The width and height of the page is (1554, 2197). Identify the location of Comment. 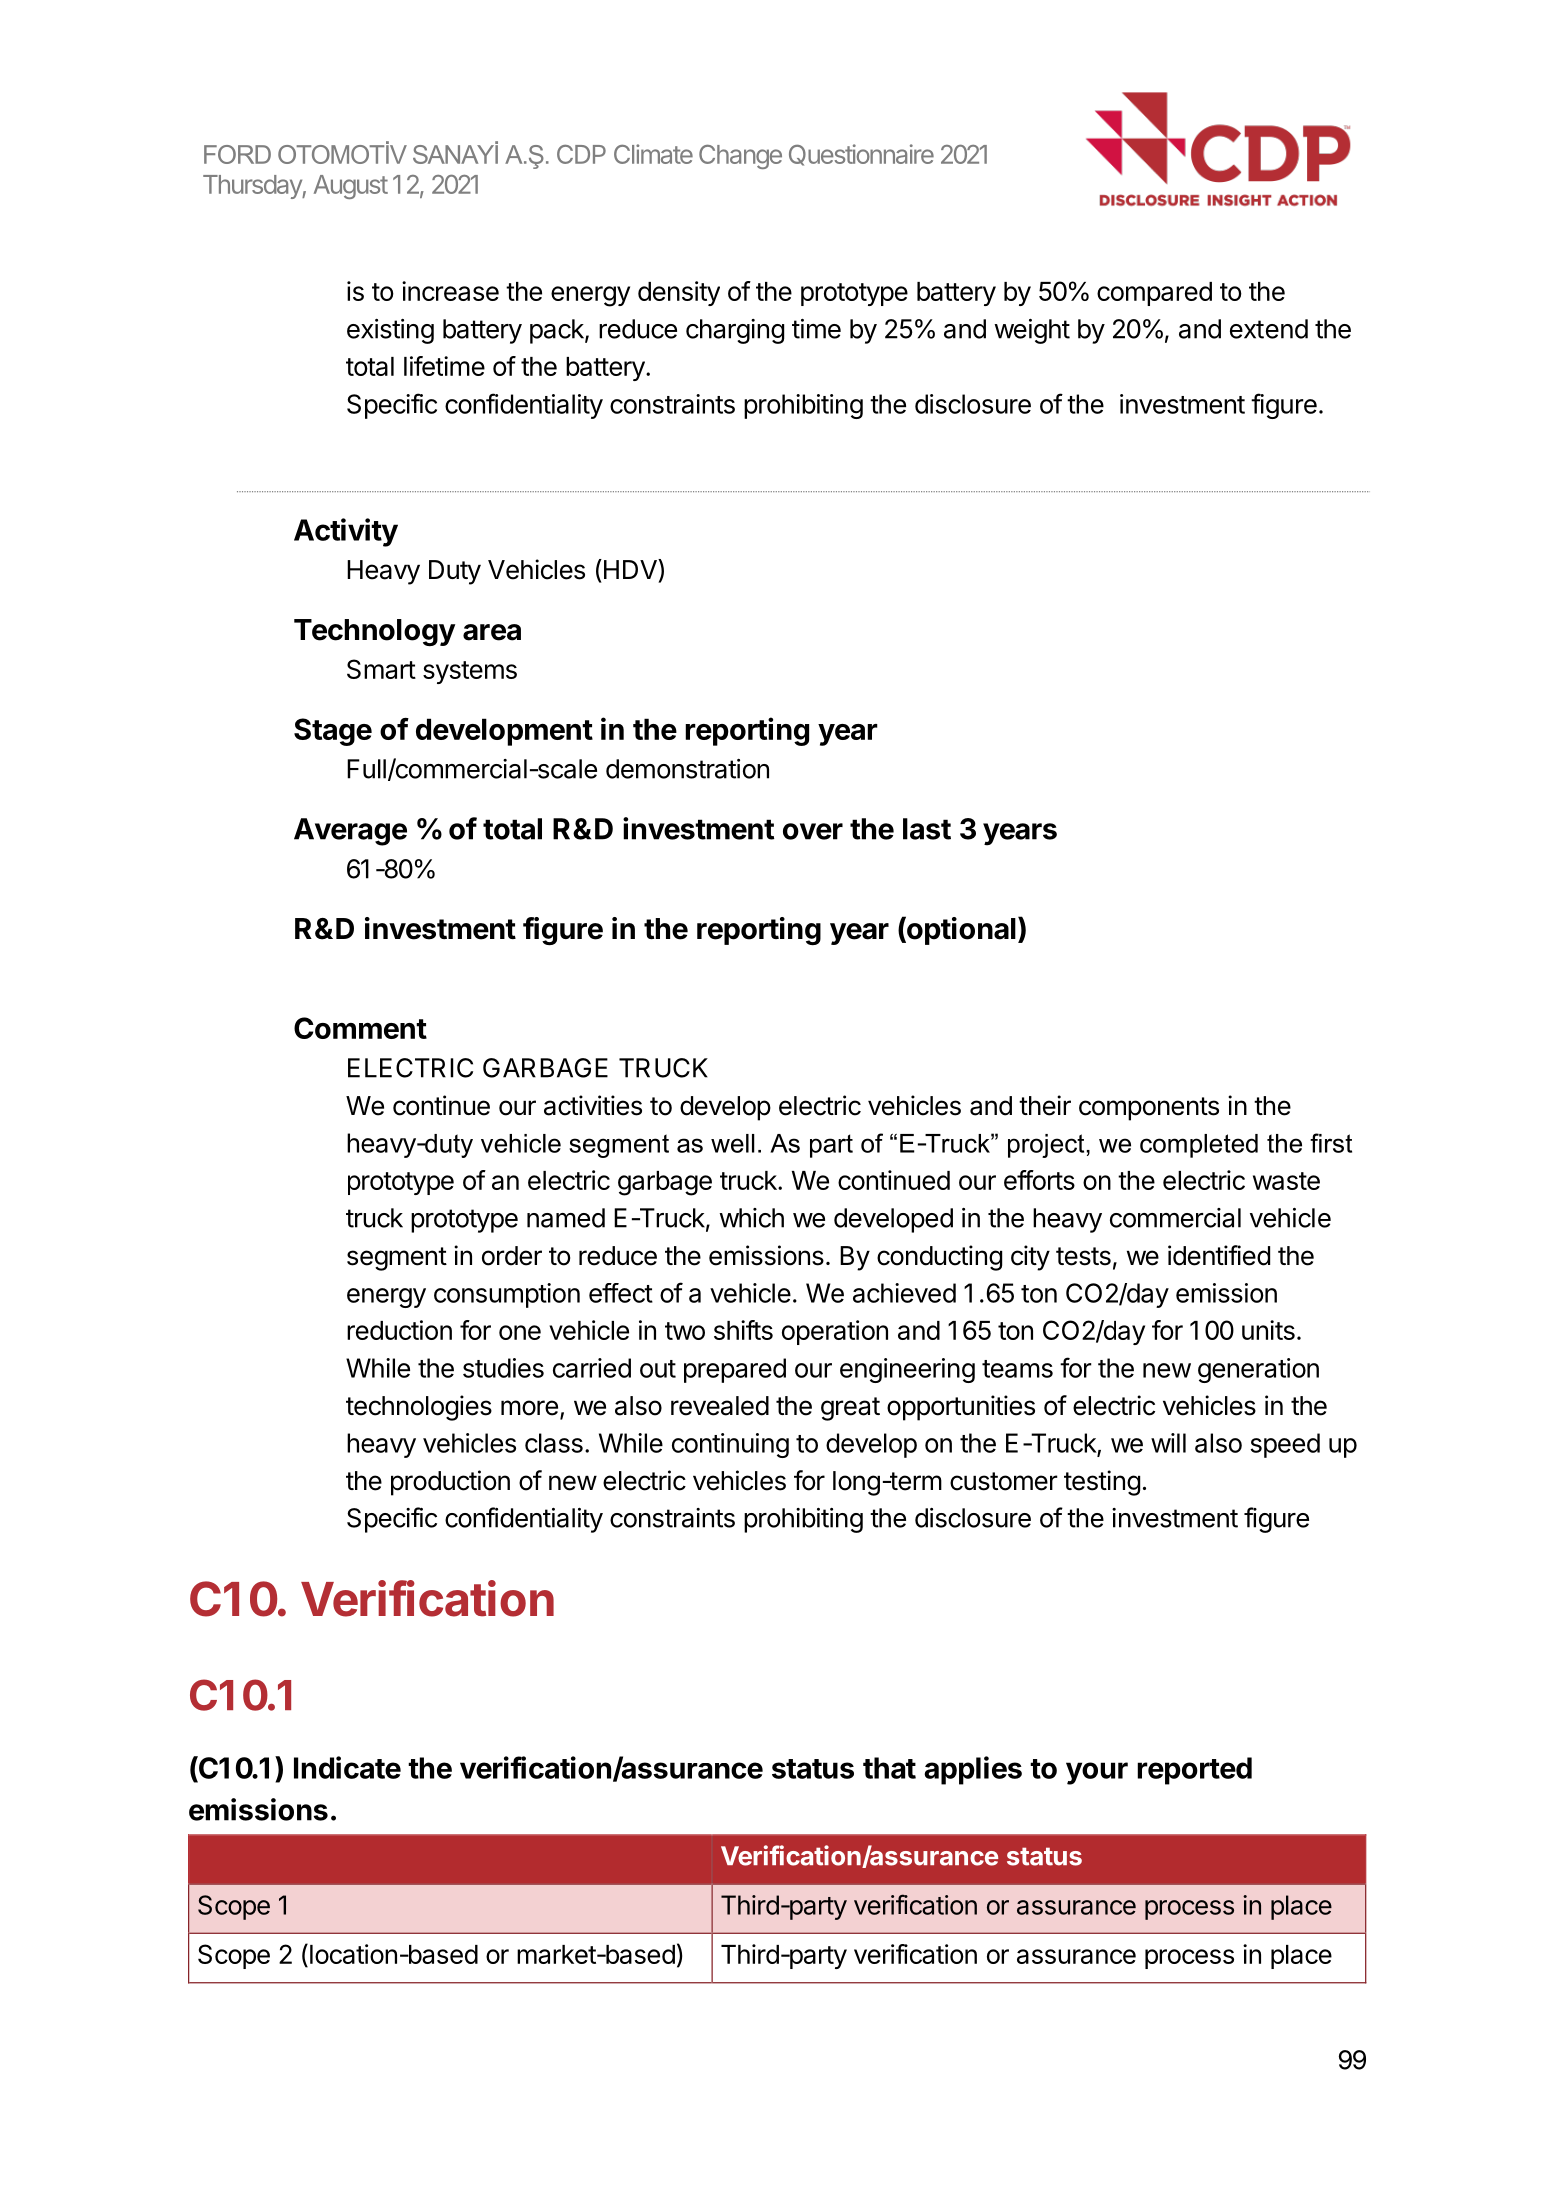
(360, 1028).
